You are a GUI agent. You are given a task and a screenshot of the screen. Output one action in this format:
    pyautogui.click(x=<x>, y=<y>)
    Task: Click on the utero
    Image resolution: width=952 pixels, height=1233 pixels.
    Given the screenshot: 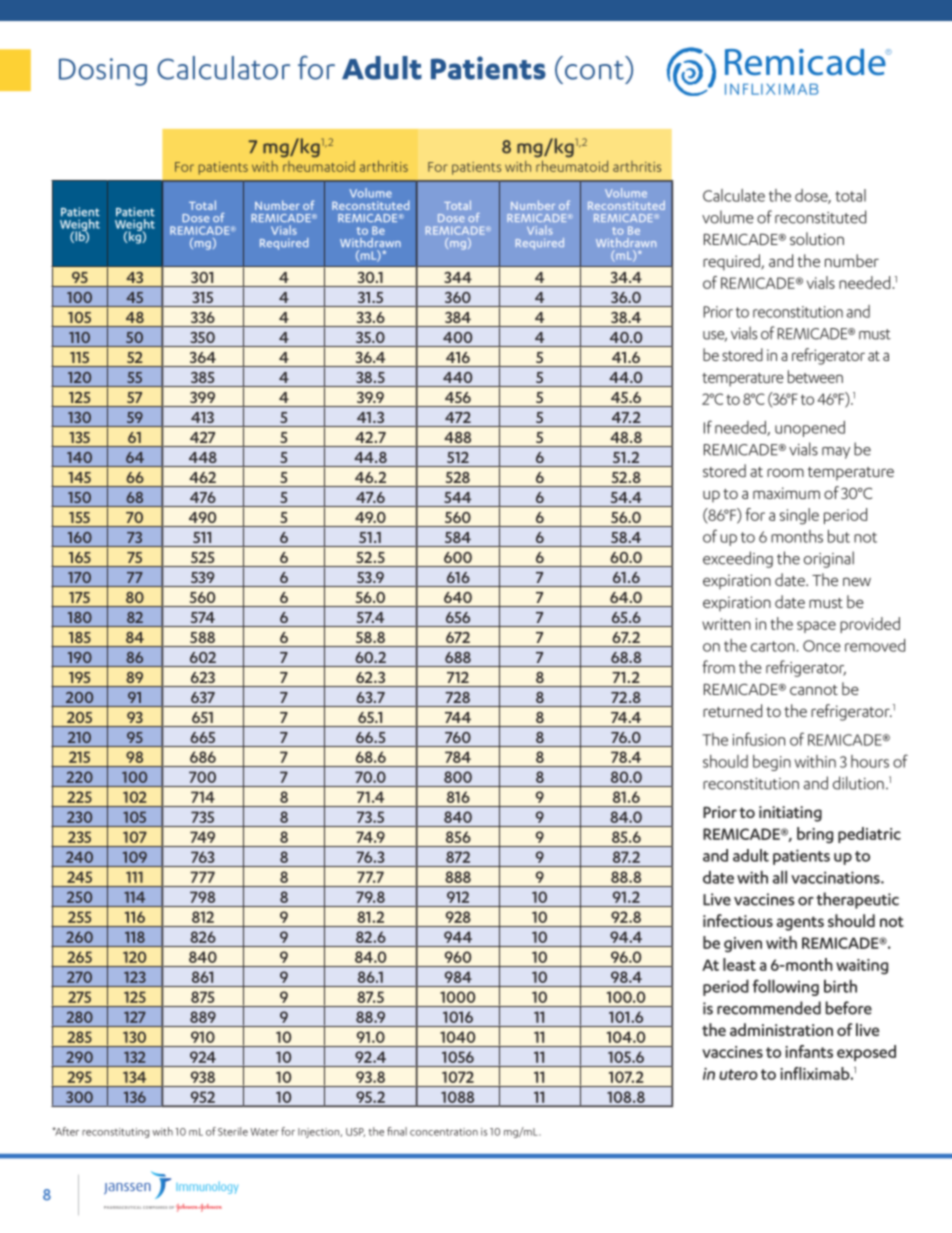 What is the action you would take?
    pyautogui.click(x=738, y=1074)
